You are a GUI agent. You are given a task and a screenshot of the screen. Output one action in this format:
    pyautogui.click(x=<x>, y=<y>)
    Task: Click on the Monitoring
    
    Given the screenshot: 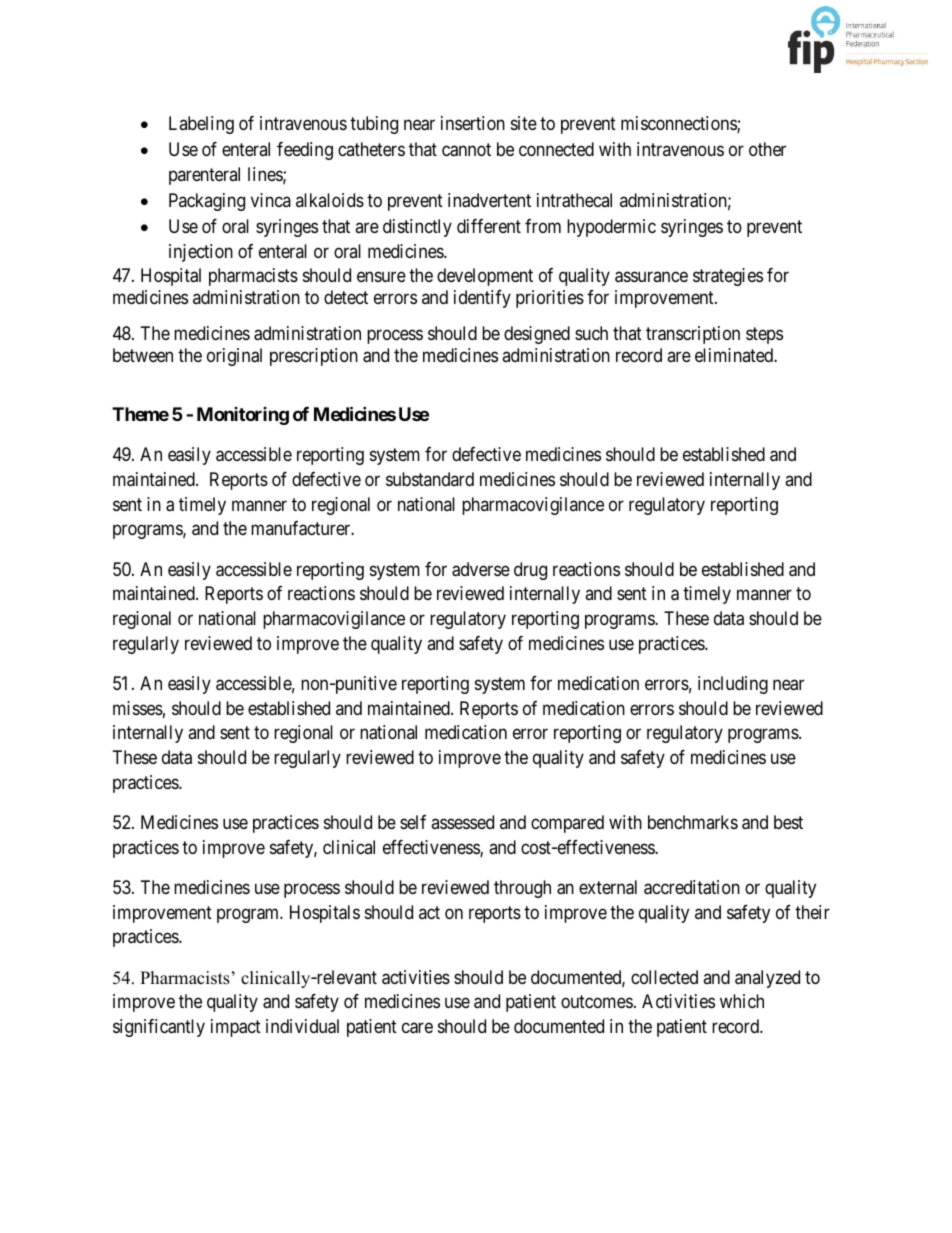 What is the action you would take?
    pyautogui.click(x=243, y=416)
